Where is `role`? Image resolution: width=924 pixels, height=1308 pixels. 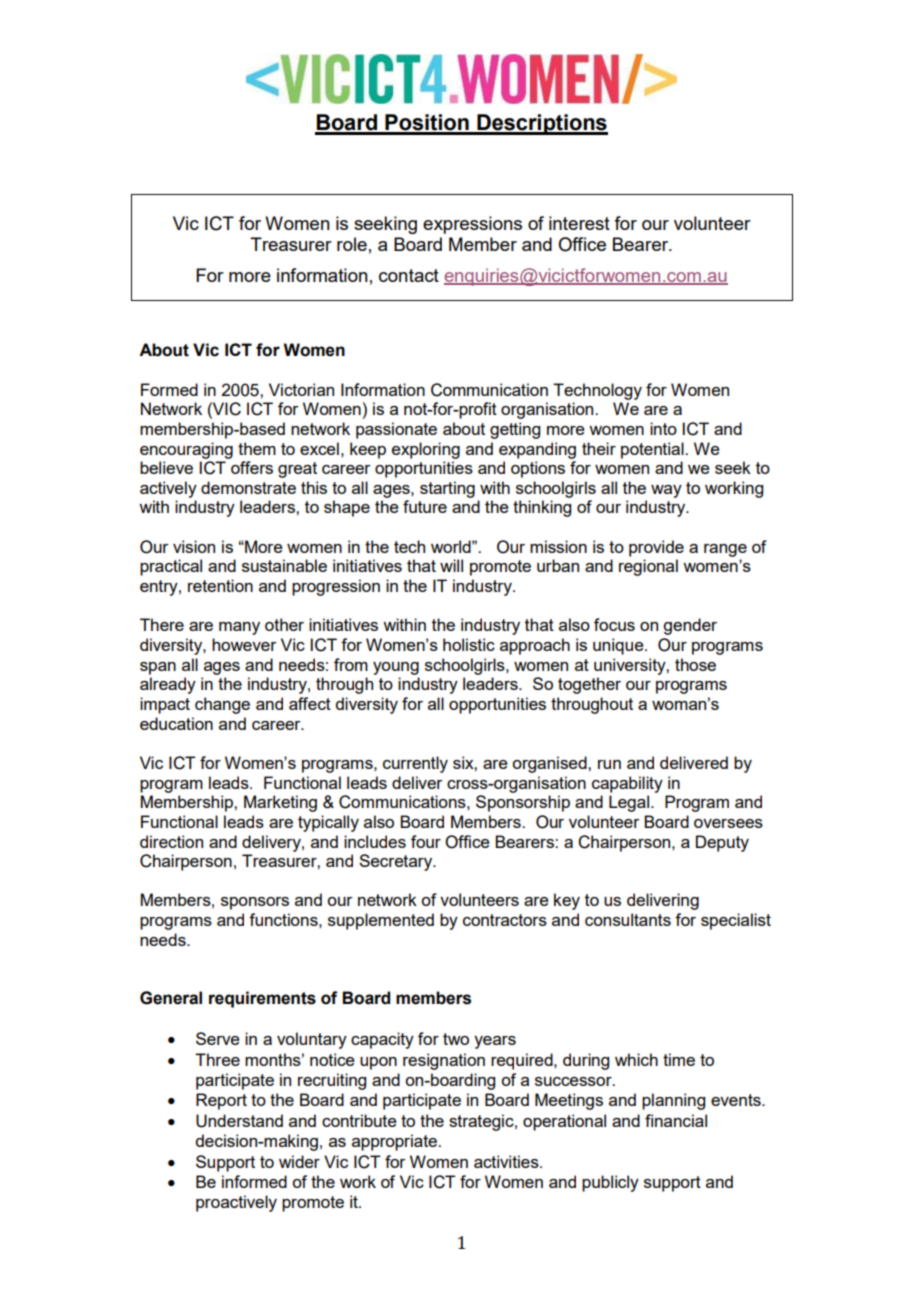 role is located at coordinates (352, 244).
